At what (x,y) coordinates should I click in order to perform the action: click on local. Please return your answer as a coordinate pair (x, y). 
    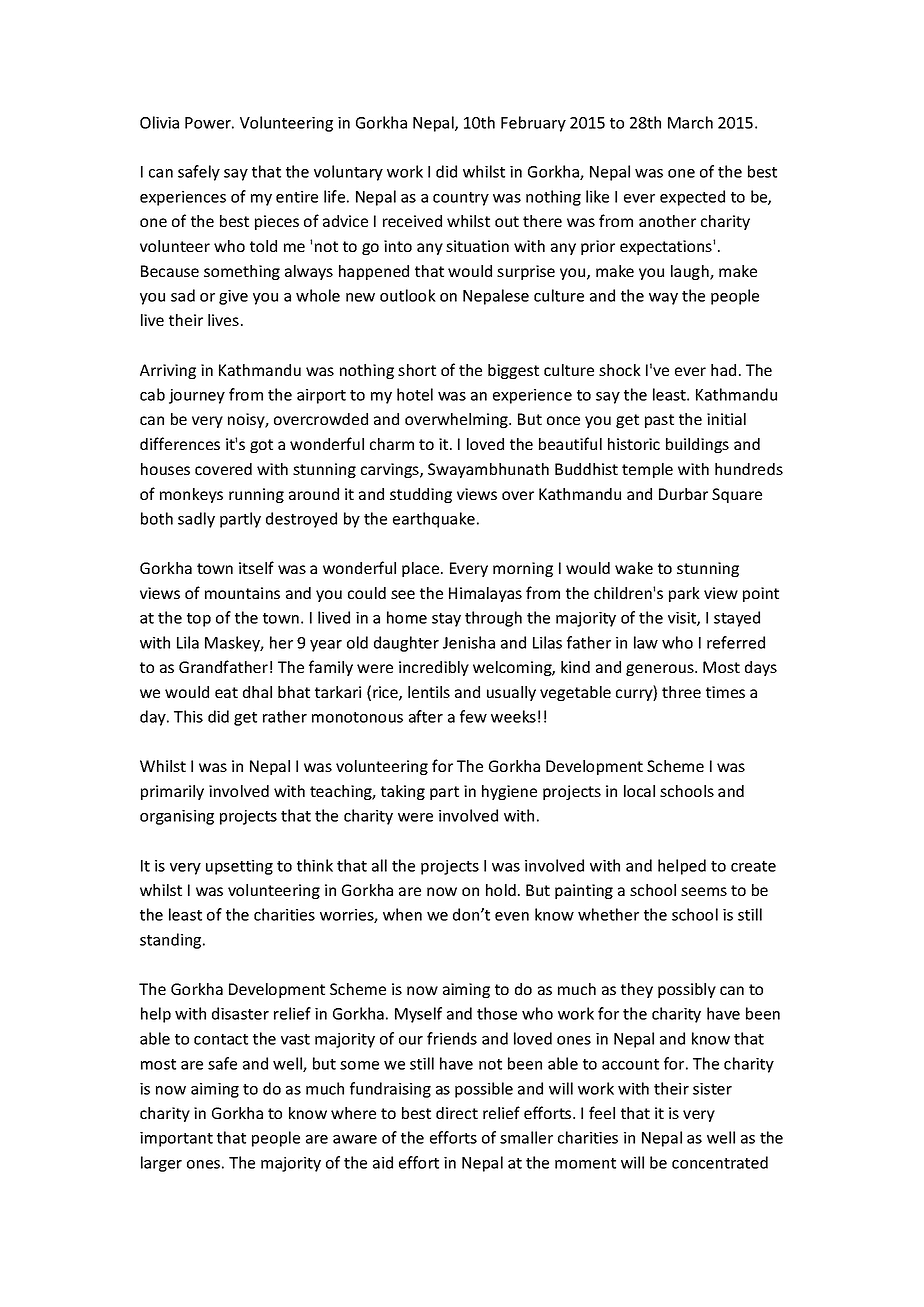
    Looking at the image, I should click on (639, 791).
